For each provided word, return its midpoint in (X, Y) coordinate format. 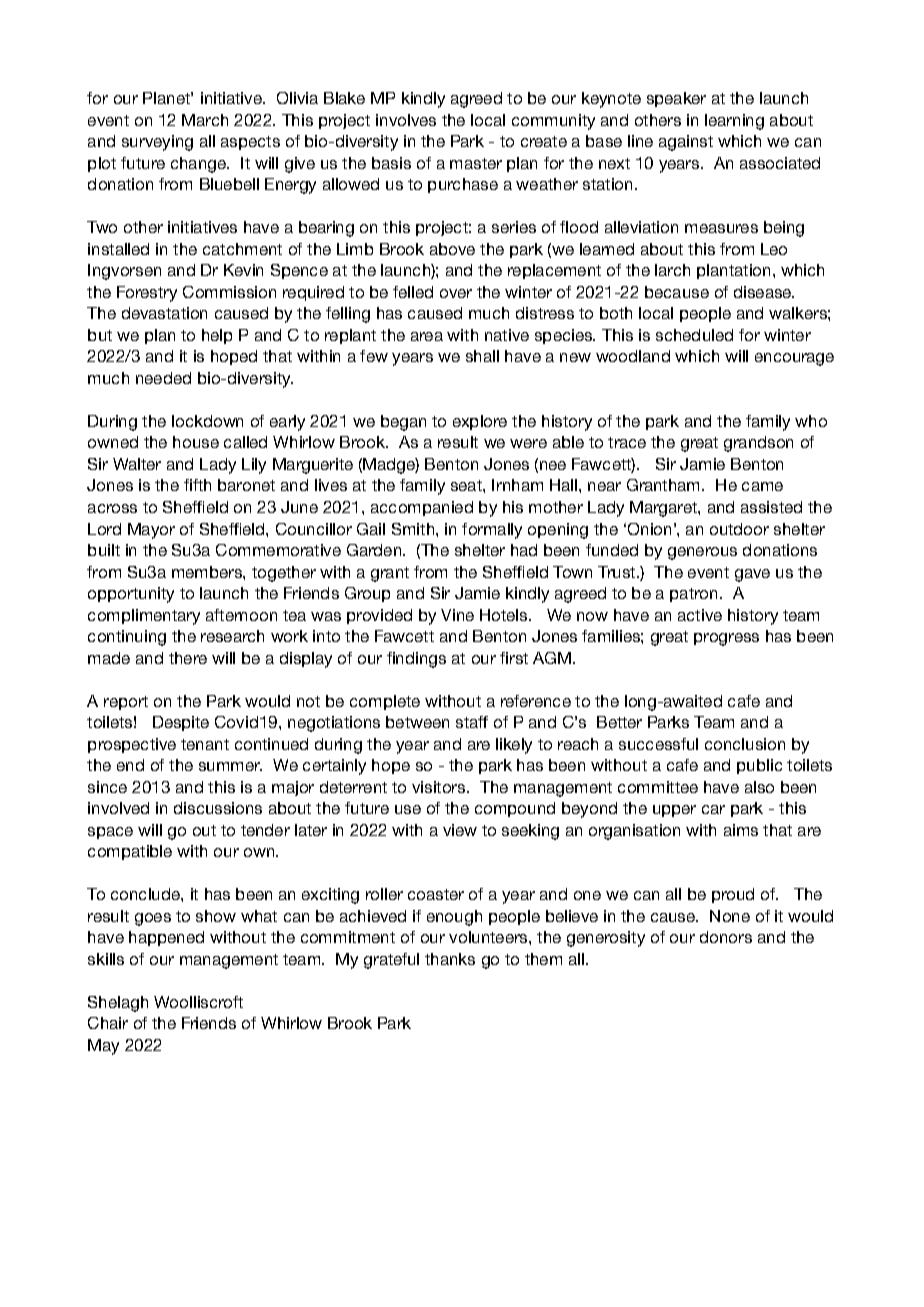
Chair (108, 1023)
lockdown (207, 421)
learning (734, 122)
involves (406, 120)
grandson (758, 444)
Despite (181, 723)
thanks (450, 959)
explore (480, 422)
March (205, 120)
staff (472, 722)
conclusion (745, 744)
